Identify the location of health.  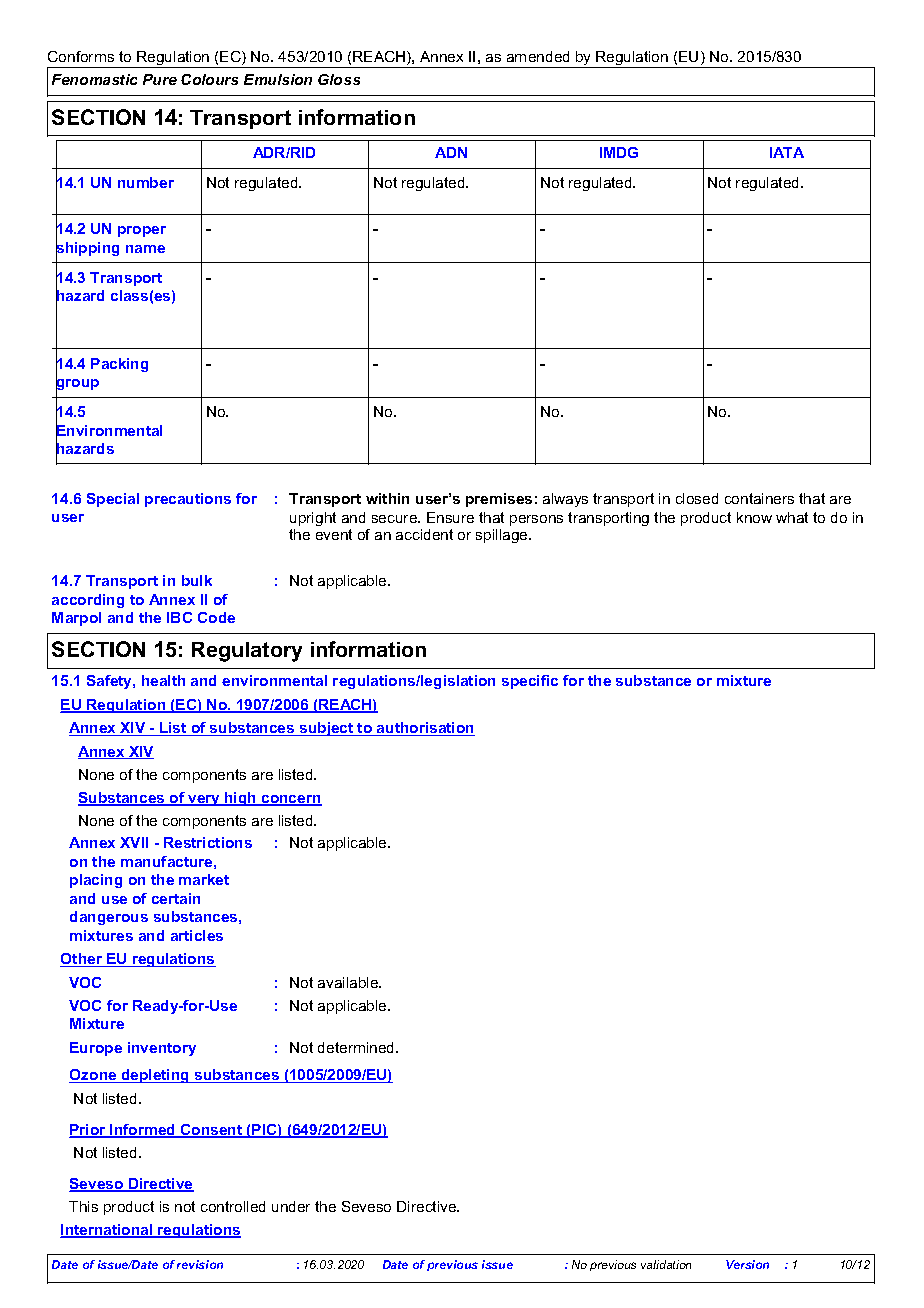
(163, 680).
